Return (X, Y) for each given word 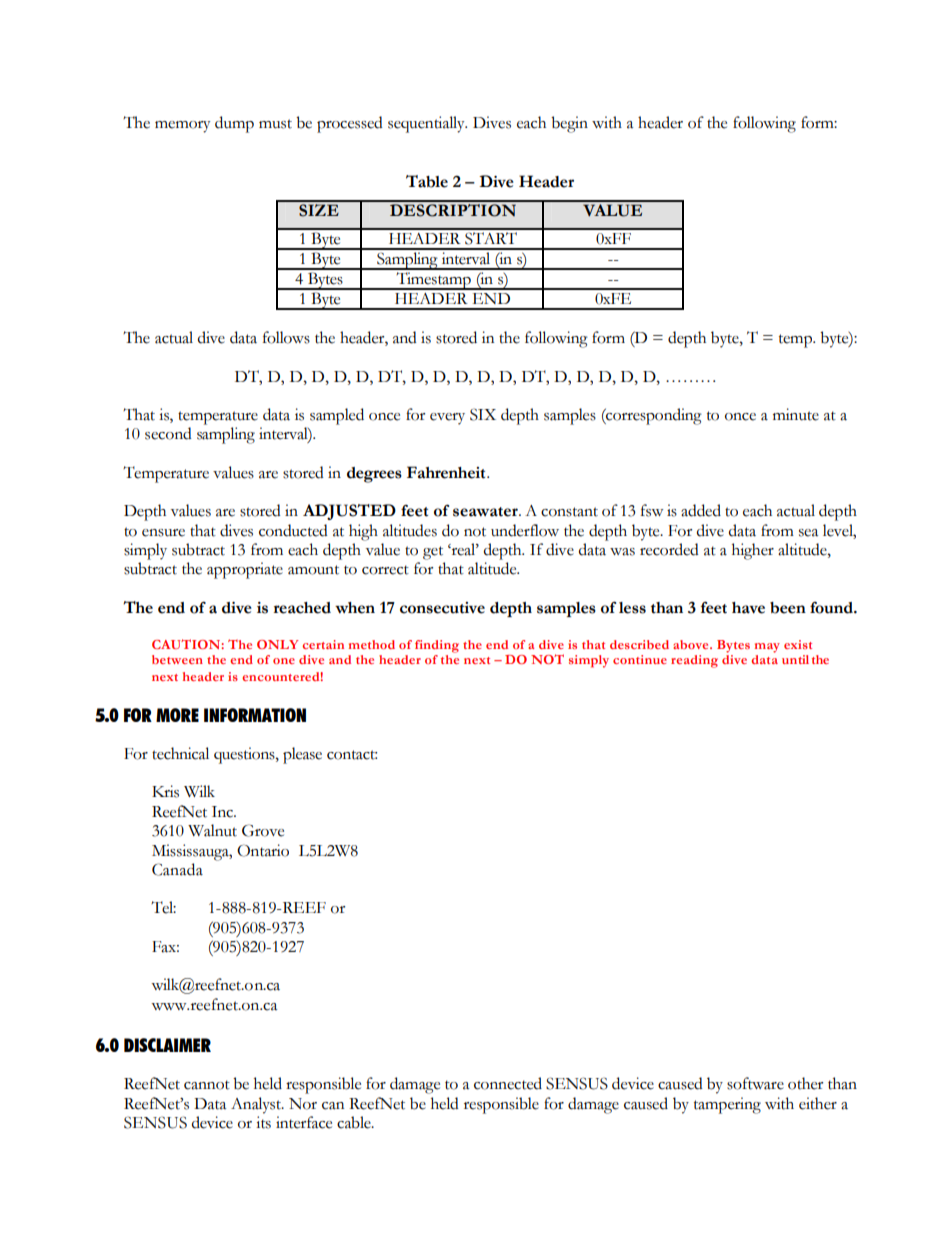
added (701, 510)
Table (427, 181)
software (755, 1083)
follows (286, 337)
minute (796, 414)
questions (245, 755)
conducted (293, 530)
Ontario (263, 850)
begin (569, 124)
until (795, 659)
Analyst (257, 1105)
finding (437, 646)
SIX (483, 414)
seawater (486, 512)
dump (234, 124)
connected (508, 1083)
